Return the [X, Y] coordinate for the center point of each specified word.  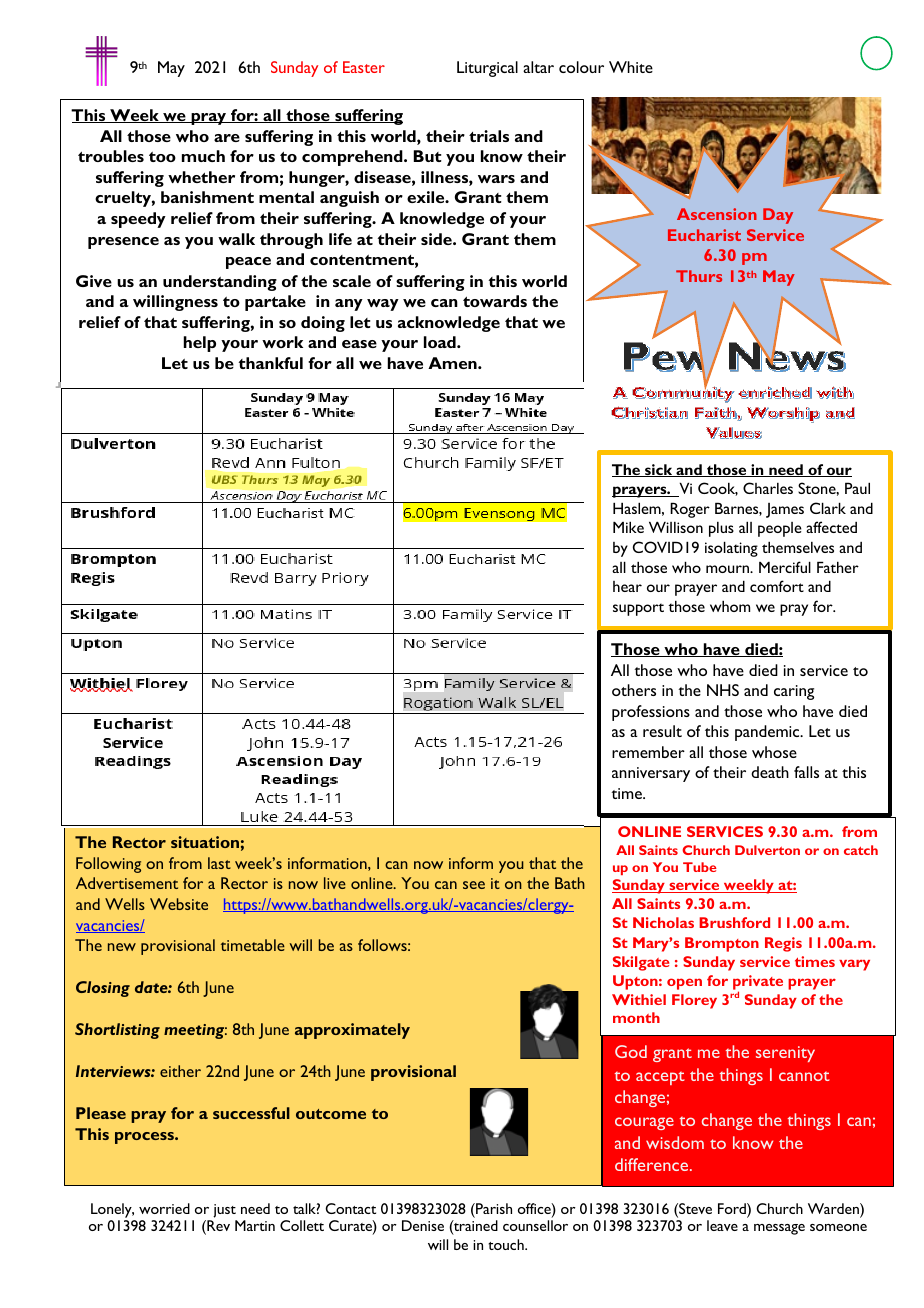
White [631, 67]
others [634, 690]
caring [794, 692]
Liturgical [487, 69]
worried [164, 1208]
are [227, 138]
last [219, 863]
